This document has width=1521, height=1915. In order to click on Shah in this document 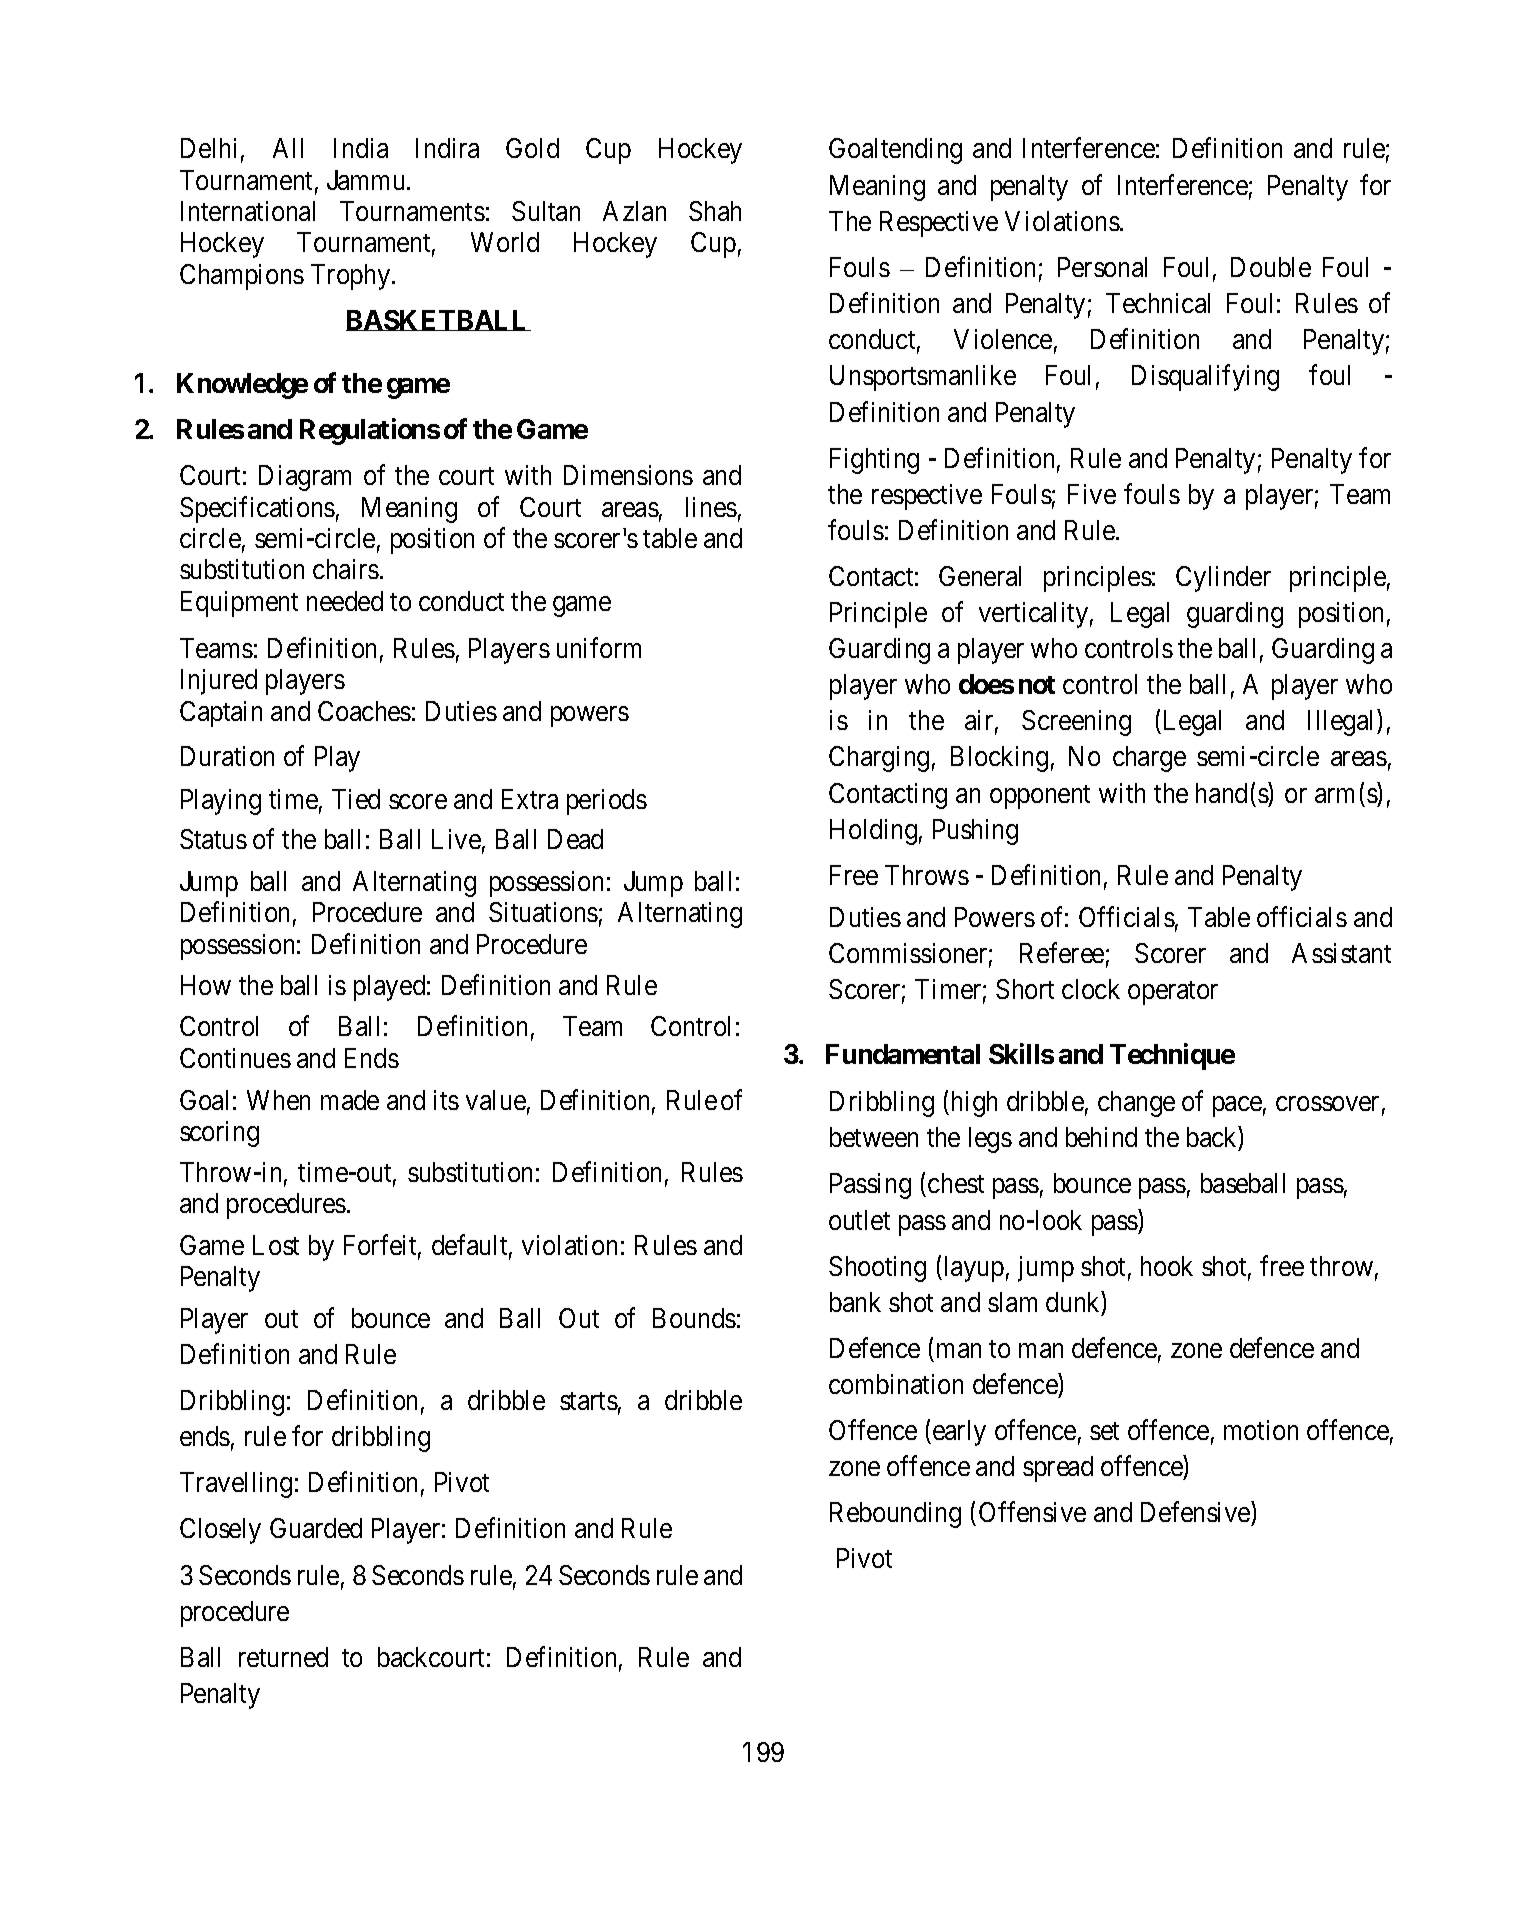, I will do `click(715, 211)`.
